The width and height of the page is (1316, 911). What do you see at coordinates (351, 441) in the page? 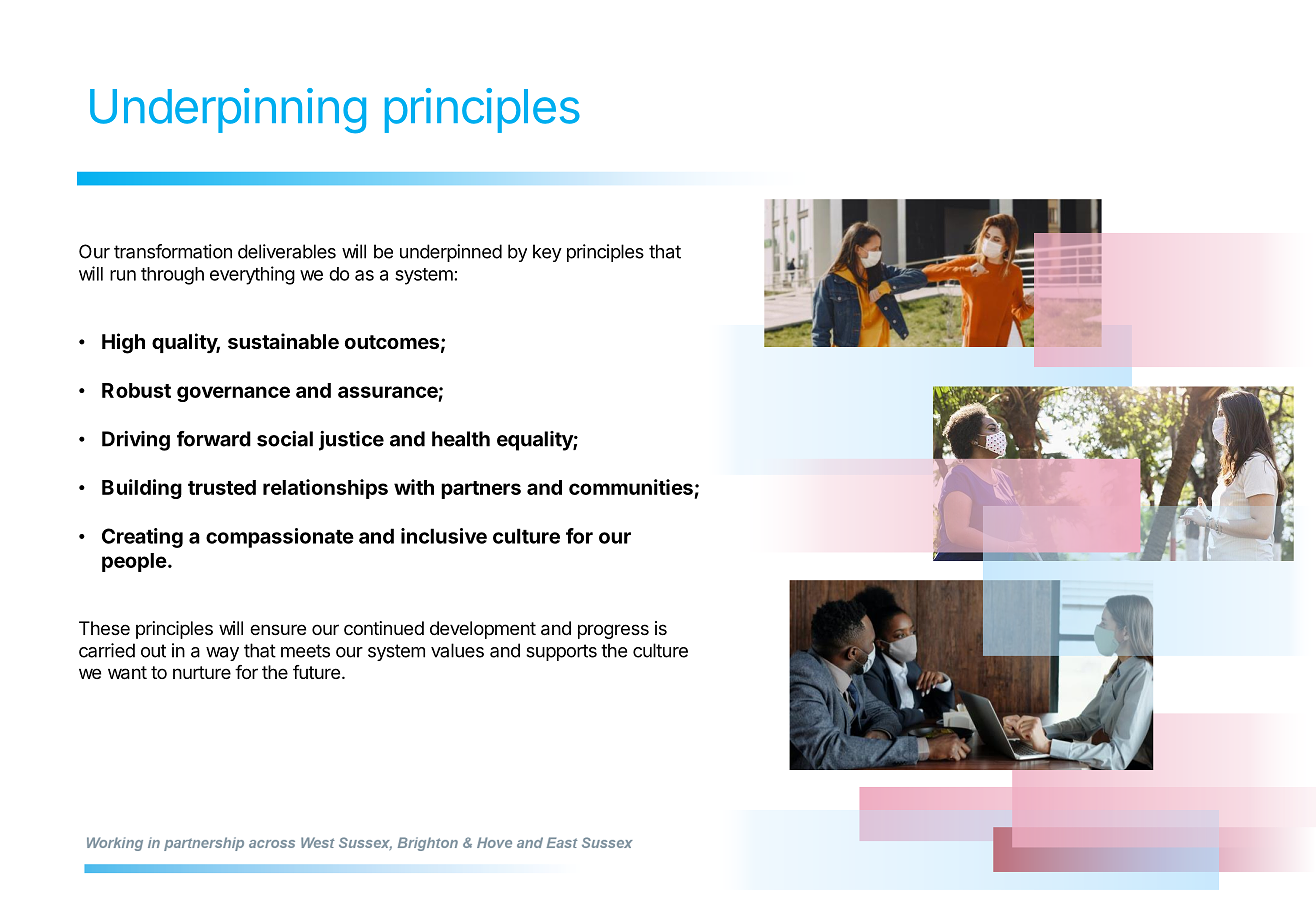
I see `justice` at bounding box center [351, 441].
